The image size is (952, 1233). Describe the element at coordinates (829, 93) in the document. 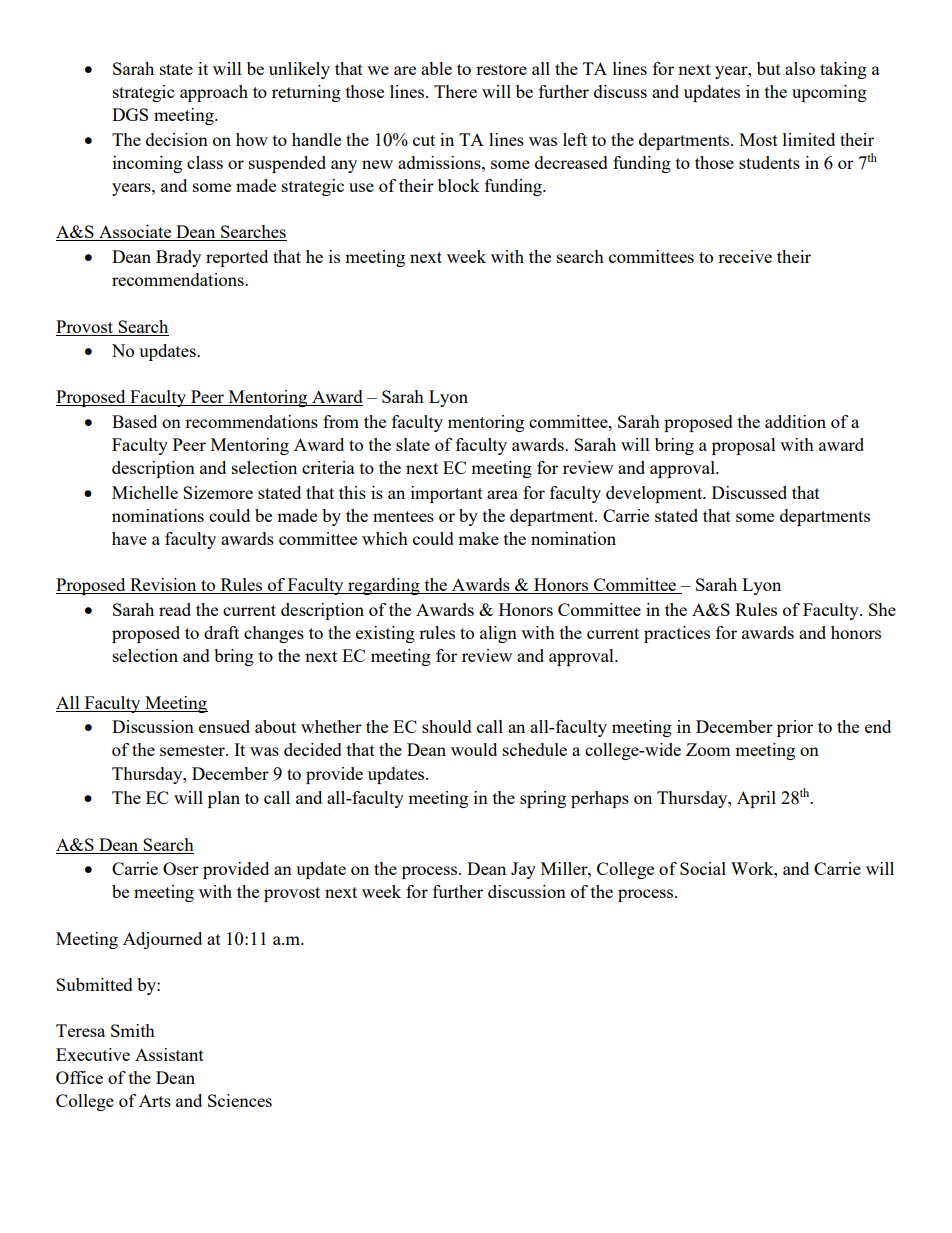

I see `upcoming` at that location.
